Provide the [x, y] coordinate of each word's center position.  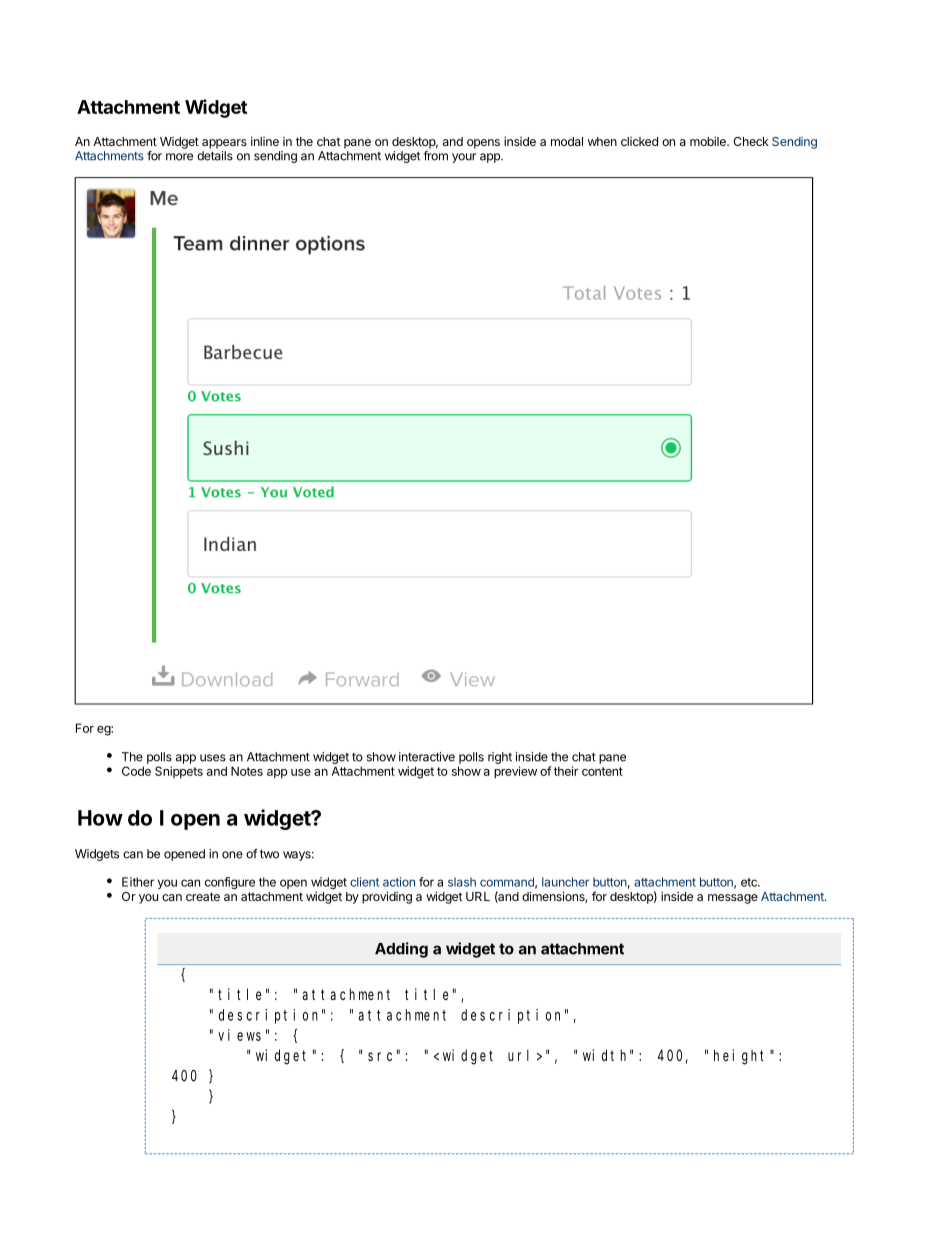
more [179, 157]
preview [515, 772]
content [602, 771]
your [464, 158]
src [380, 1056]
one [232, 855]
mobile [709, 141]
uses [213, 758]
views [239, 1035]
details [215, 156]
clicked [639, 141]
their [566, 771]
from [435, 156]
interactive [427, 757]
